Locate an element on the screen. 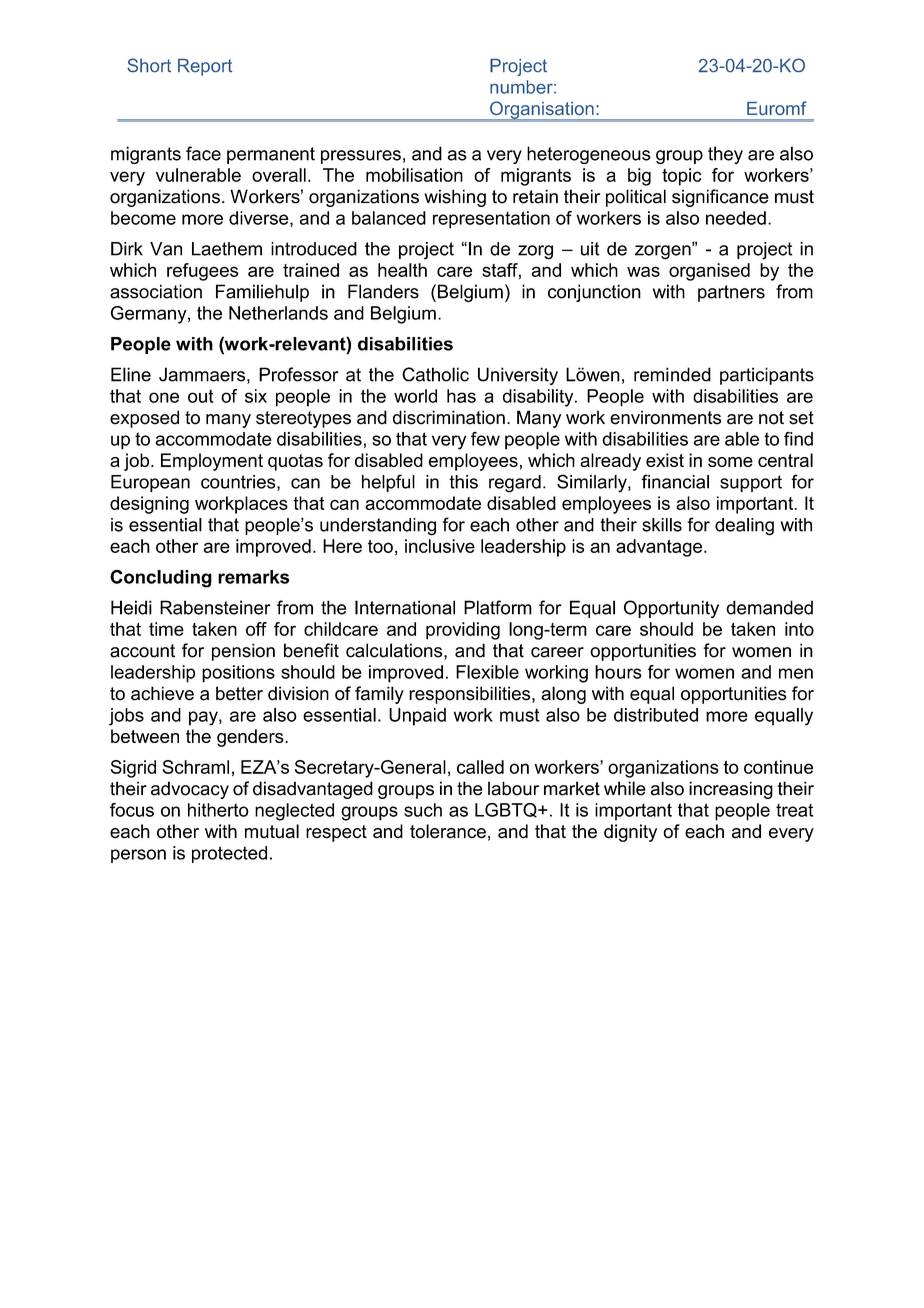 This screenshot has height=1308, width=924. organised is located at coordinates (709, 272).
